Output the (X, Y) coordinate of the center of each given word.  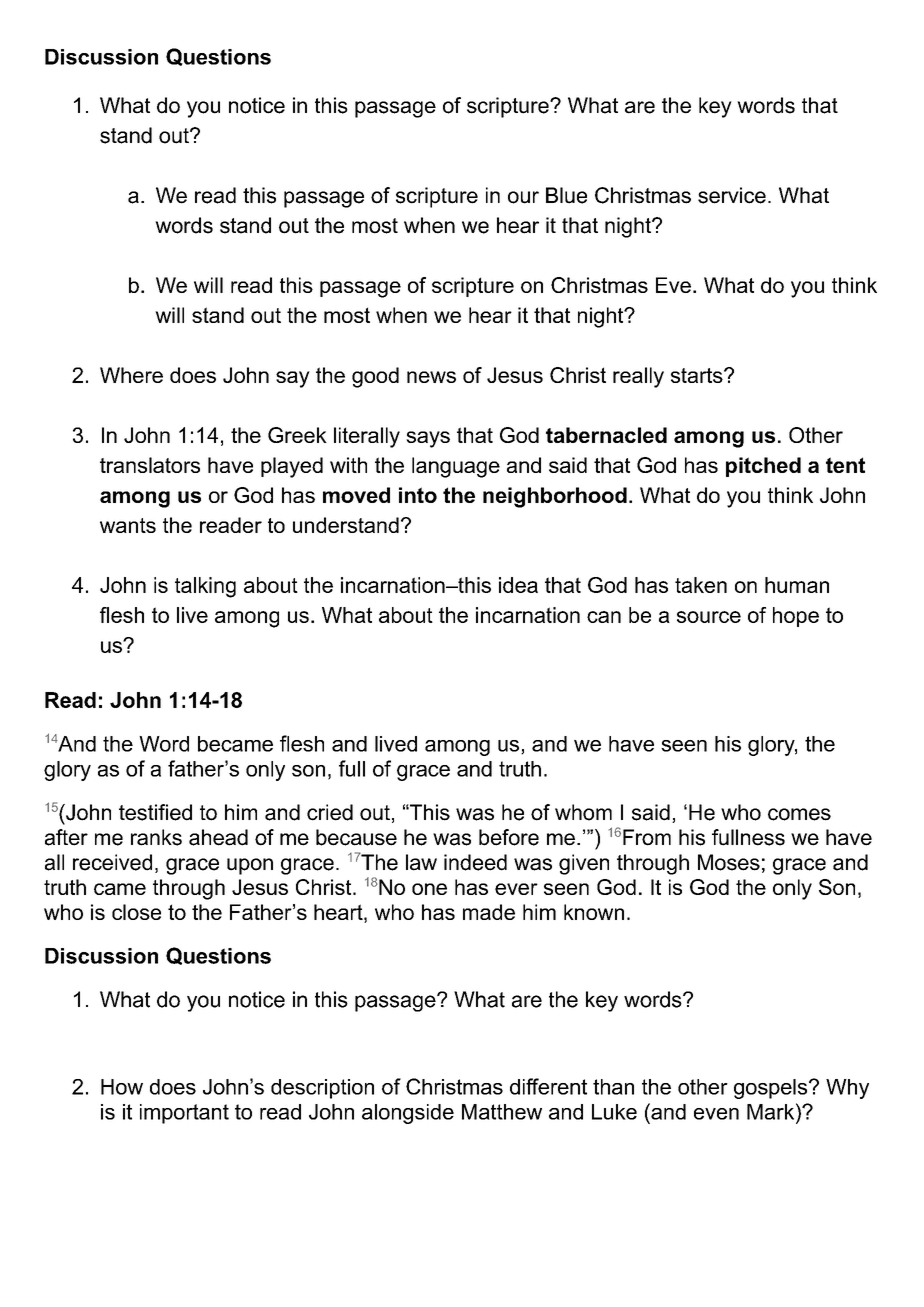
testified (155, 812)
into (418, 495)
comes (799, 814)
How (122, 1087)
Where (131, 375)
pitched (763, 467)
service (732, 195)
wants (128, 525)
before (509, 837)
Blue (566, 195)
